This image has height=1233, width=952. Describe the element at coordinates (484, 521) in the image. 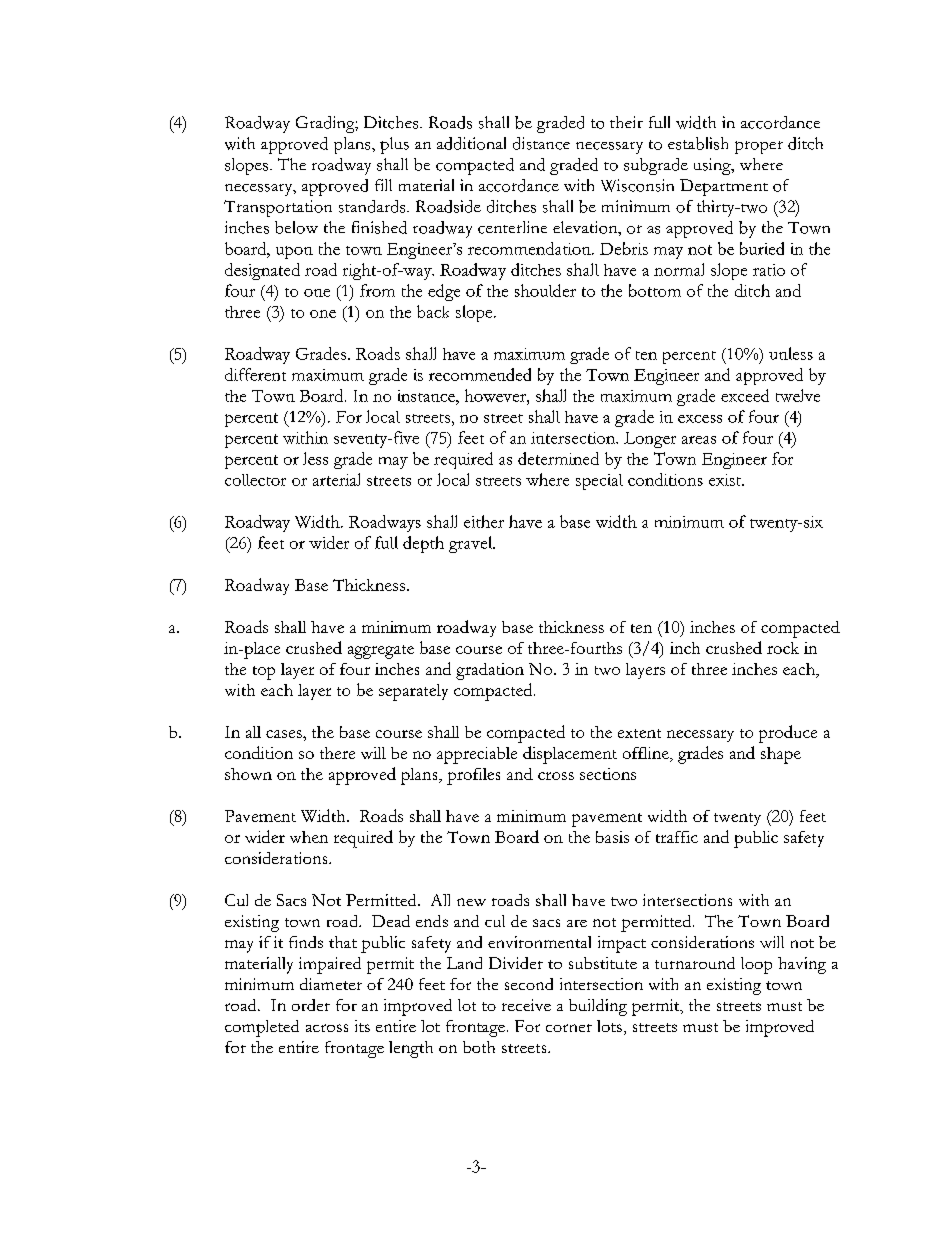

I see `either` at that location.
